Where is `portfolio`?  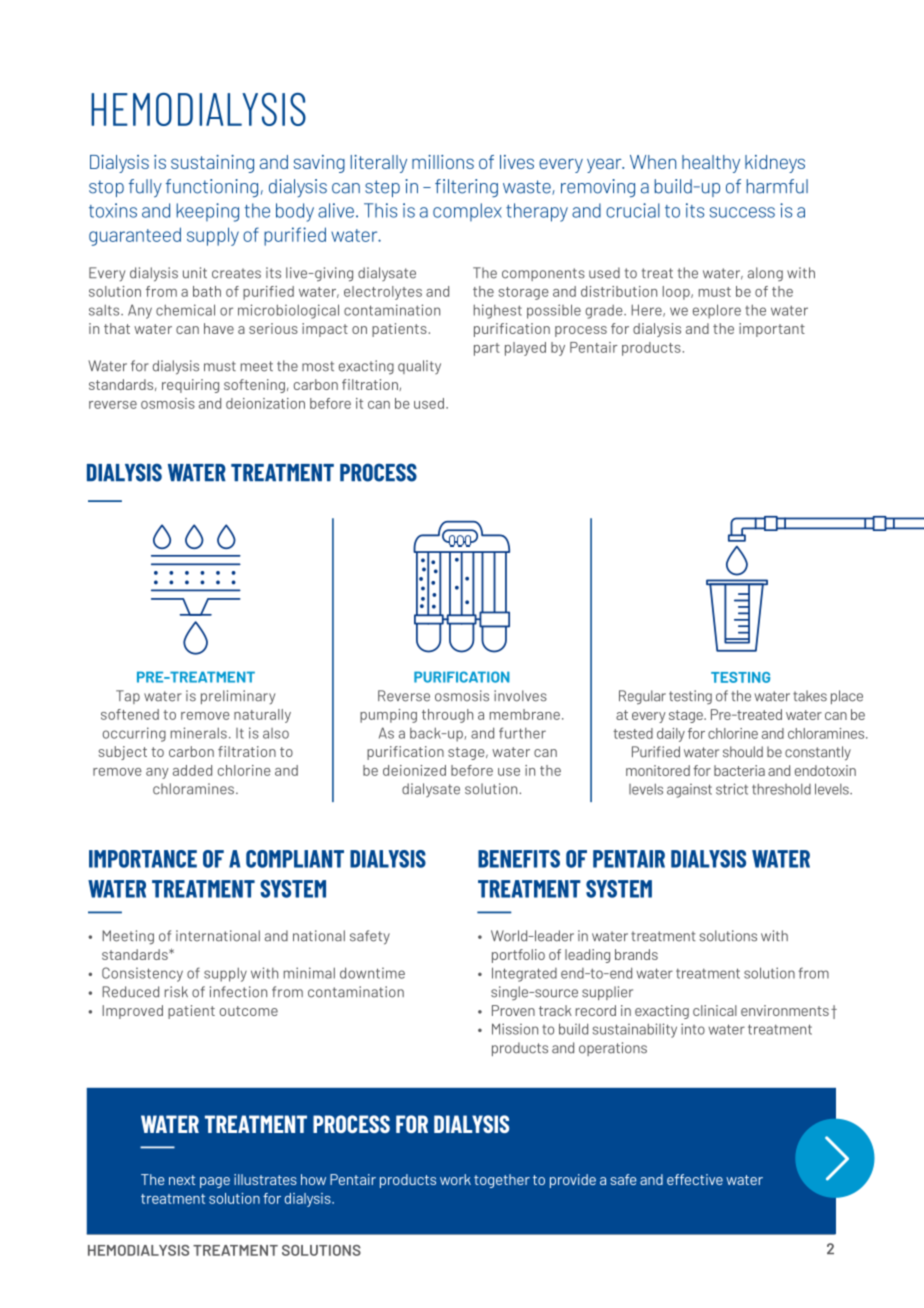 portfolio is located at coordinates (518, 956).
